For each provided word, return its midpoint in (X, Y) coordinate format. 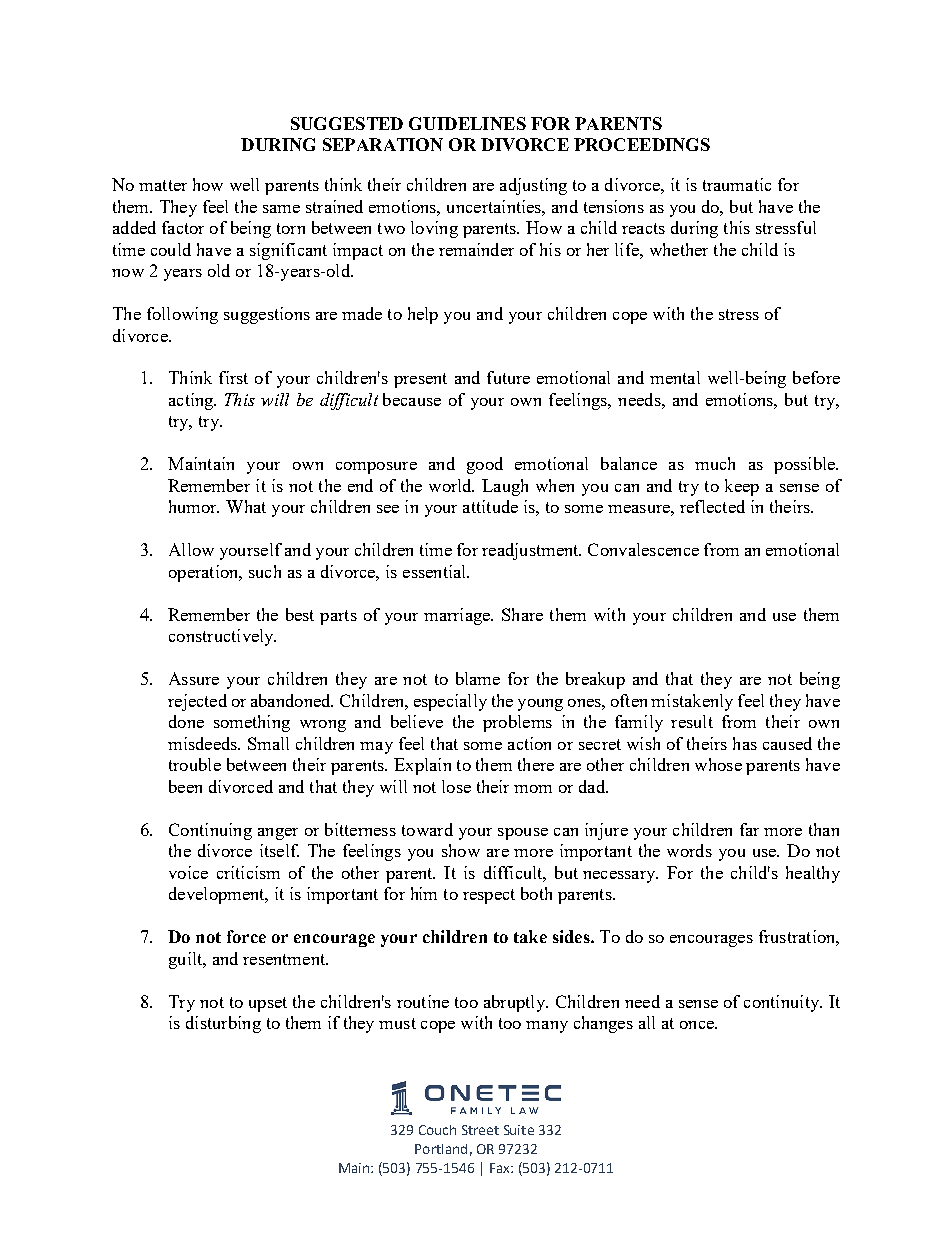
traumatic (737, 184)
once (698, 1025)
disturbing (223, 1024)
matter (163, 185)
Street (480, 1130)
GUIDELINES (467, 123)
